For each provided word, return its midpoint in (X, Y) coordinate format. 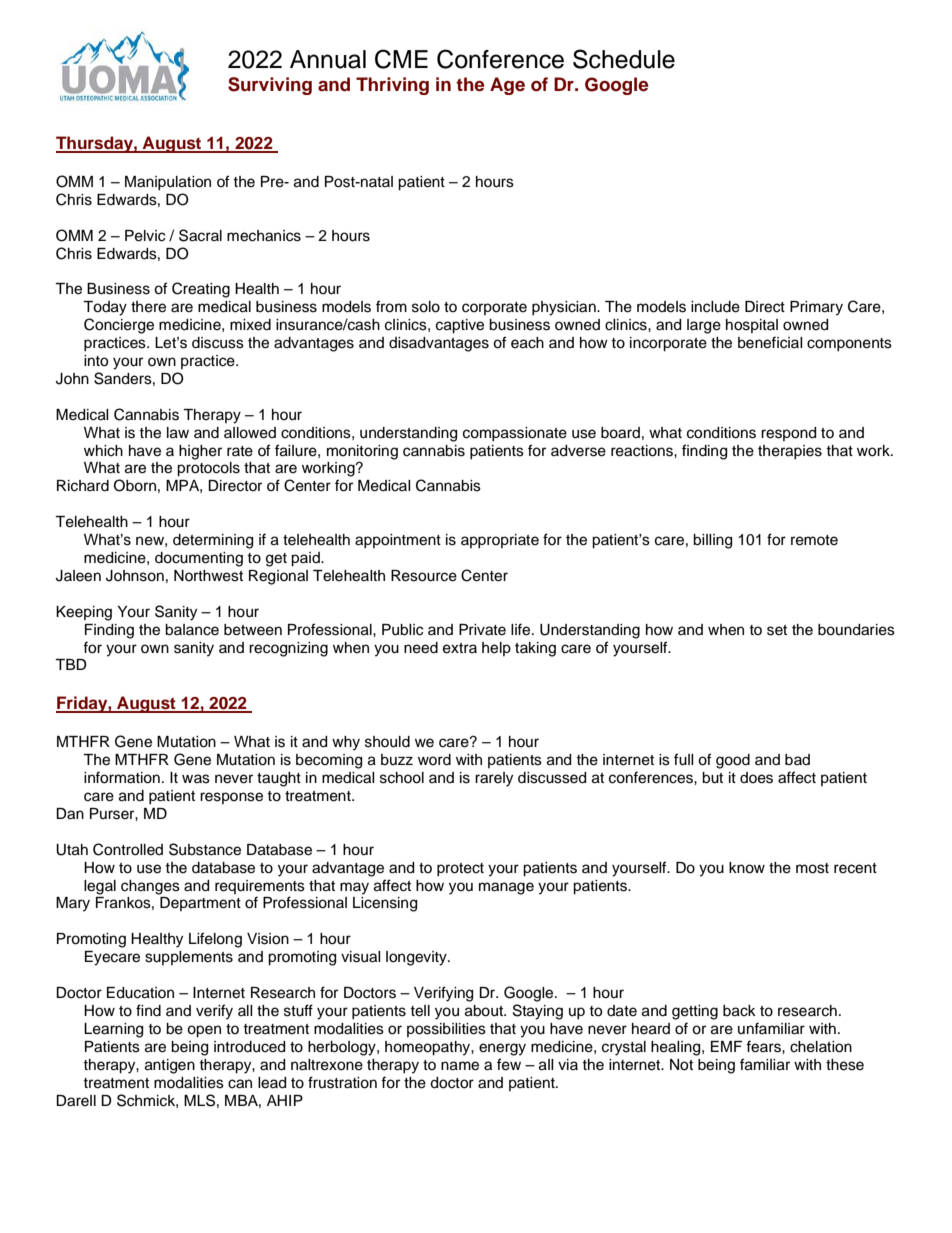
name (460, 1066)
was (196, 779)
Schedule (624, 59)
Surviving (270, 86)
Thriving (392, 86)
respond (788, 434)
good (733, 761)
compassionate (515, 434)
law (178, 433)
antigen (170, 1066)
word (434, 760)
